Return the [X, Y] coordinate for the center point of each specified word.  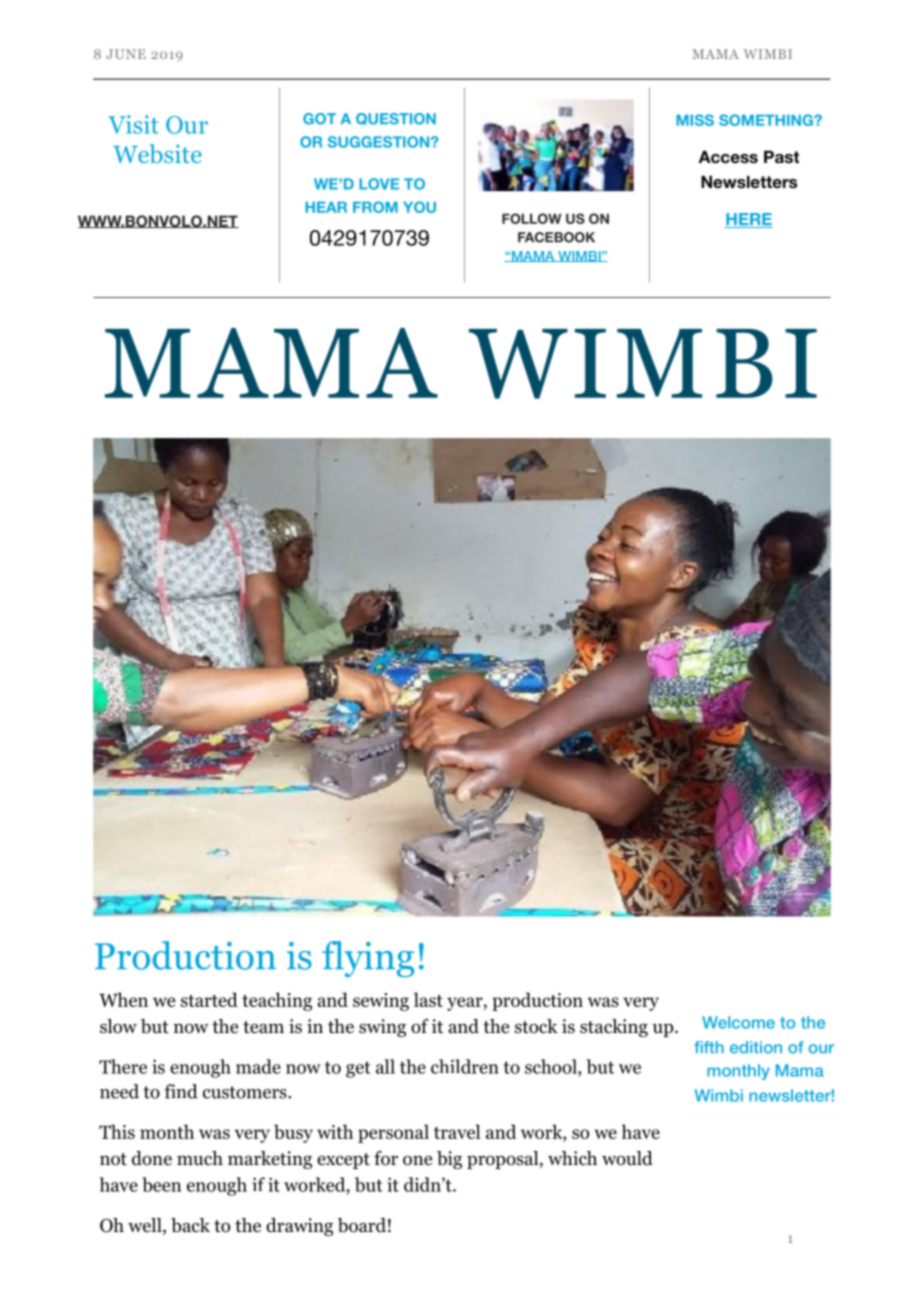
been [161, 1184]
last [428, 999]
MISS [695, 120]
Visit [133, 124]
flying [368, 959]
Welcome [738, 1022]
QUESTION [396, 119]
